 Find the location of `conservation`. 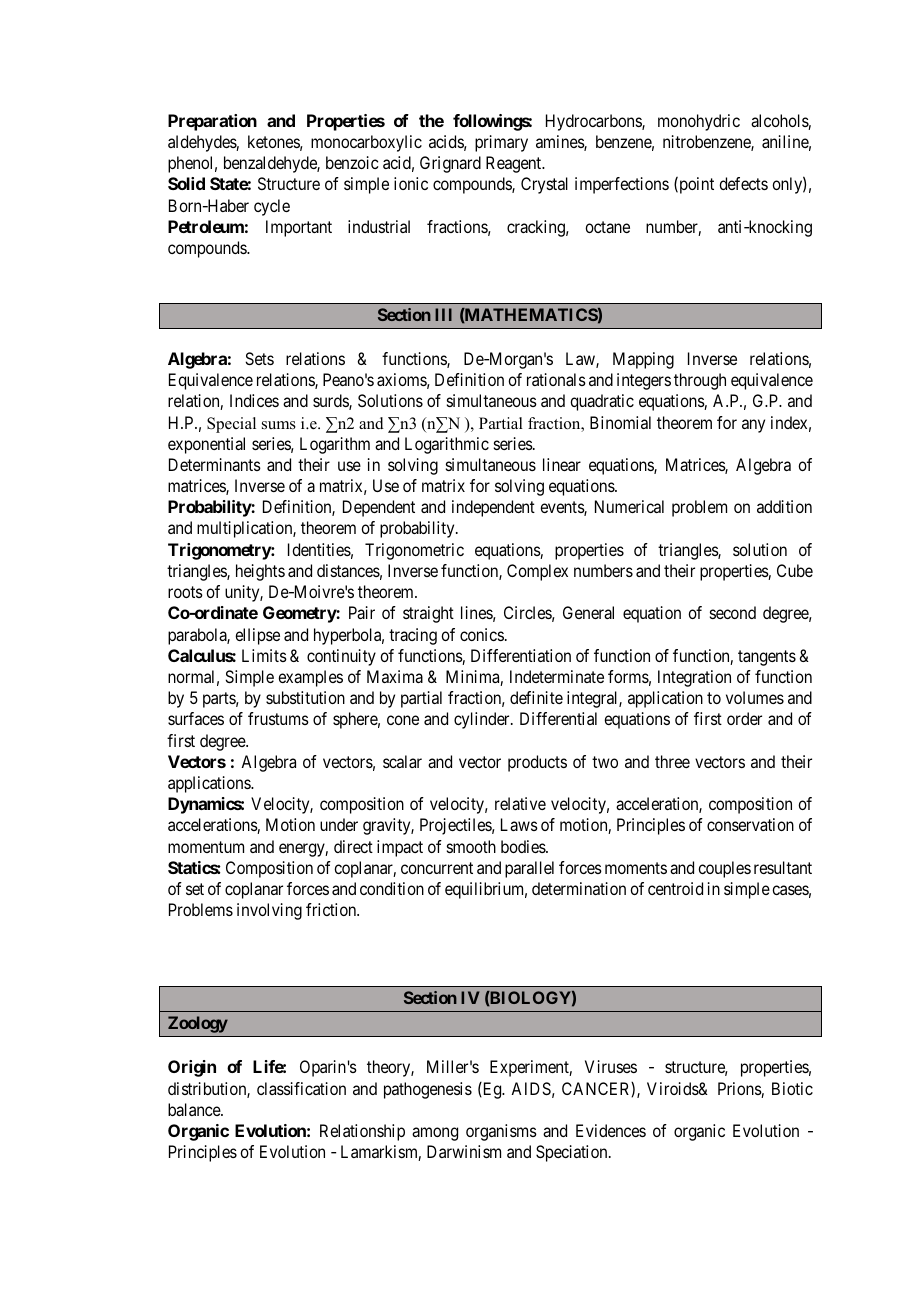

conservation is located at coordinates (750, 824).
